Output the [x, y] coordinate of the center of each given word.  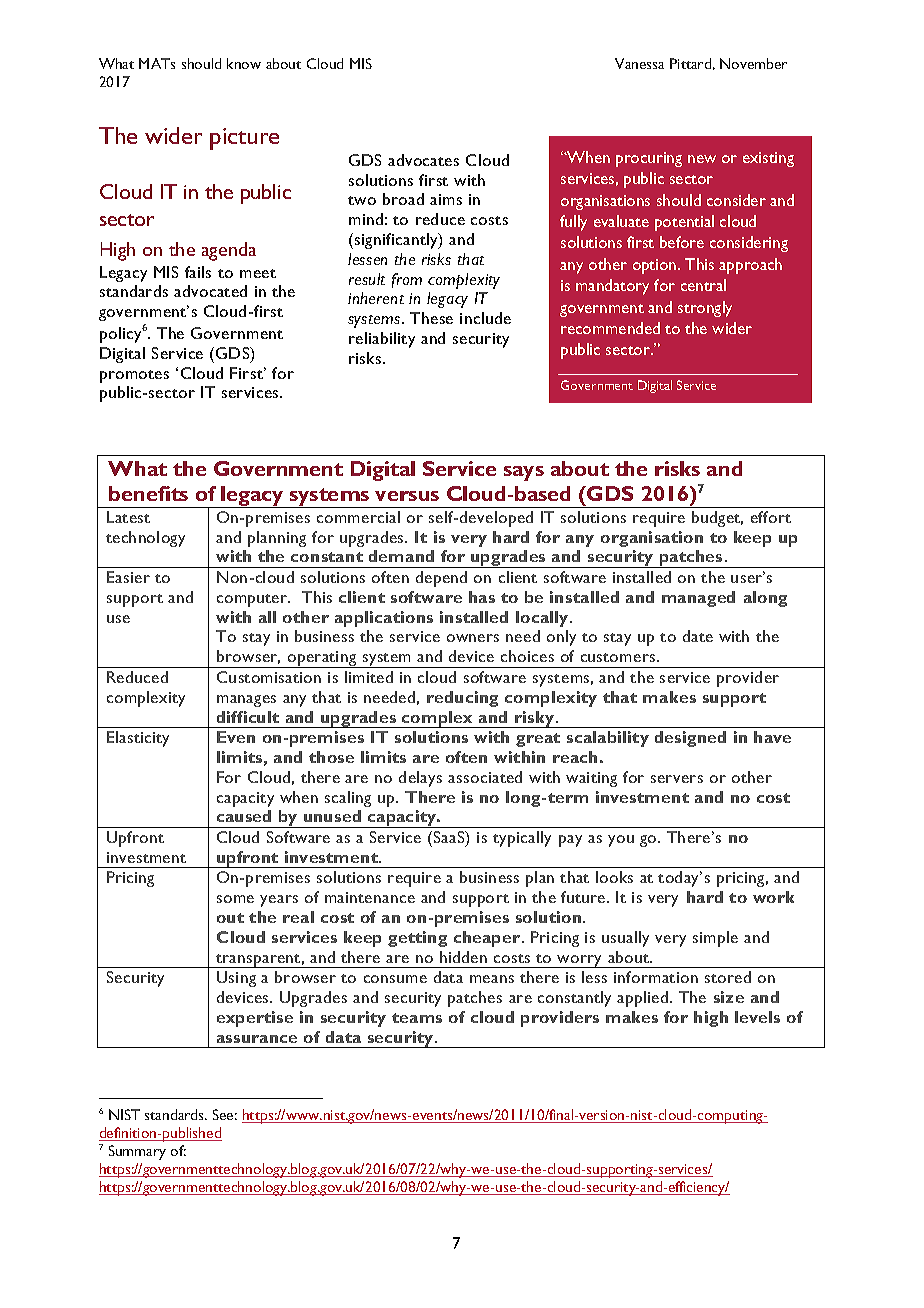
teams [417, 1018]
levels [757, 1017]
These [431, 318]
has [482, 597]
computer [253, 600]
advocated [210, 291]
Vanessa [639, 63]
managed [698, 599]
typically [522, 839]
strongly [705, 309]
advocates [423, 160]
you [621, 841]
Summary [137, 1152]
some [235, 899]
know [244, 63]
